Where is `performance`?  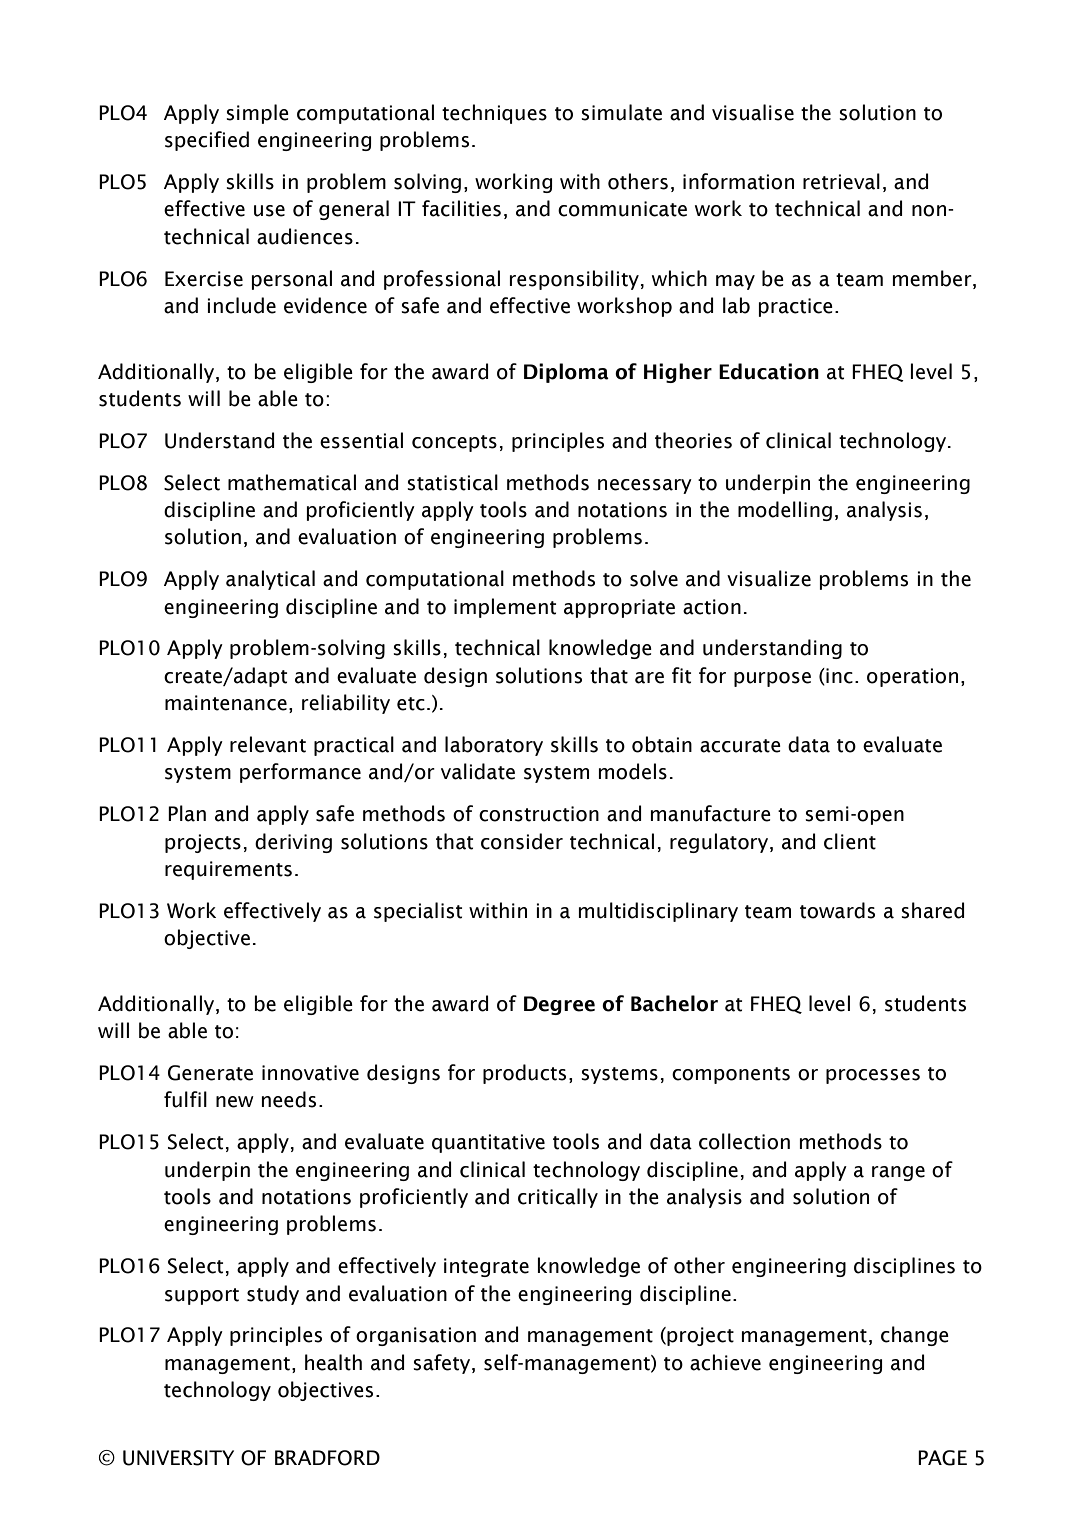 performance is located at coordinates (300, 773).
